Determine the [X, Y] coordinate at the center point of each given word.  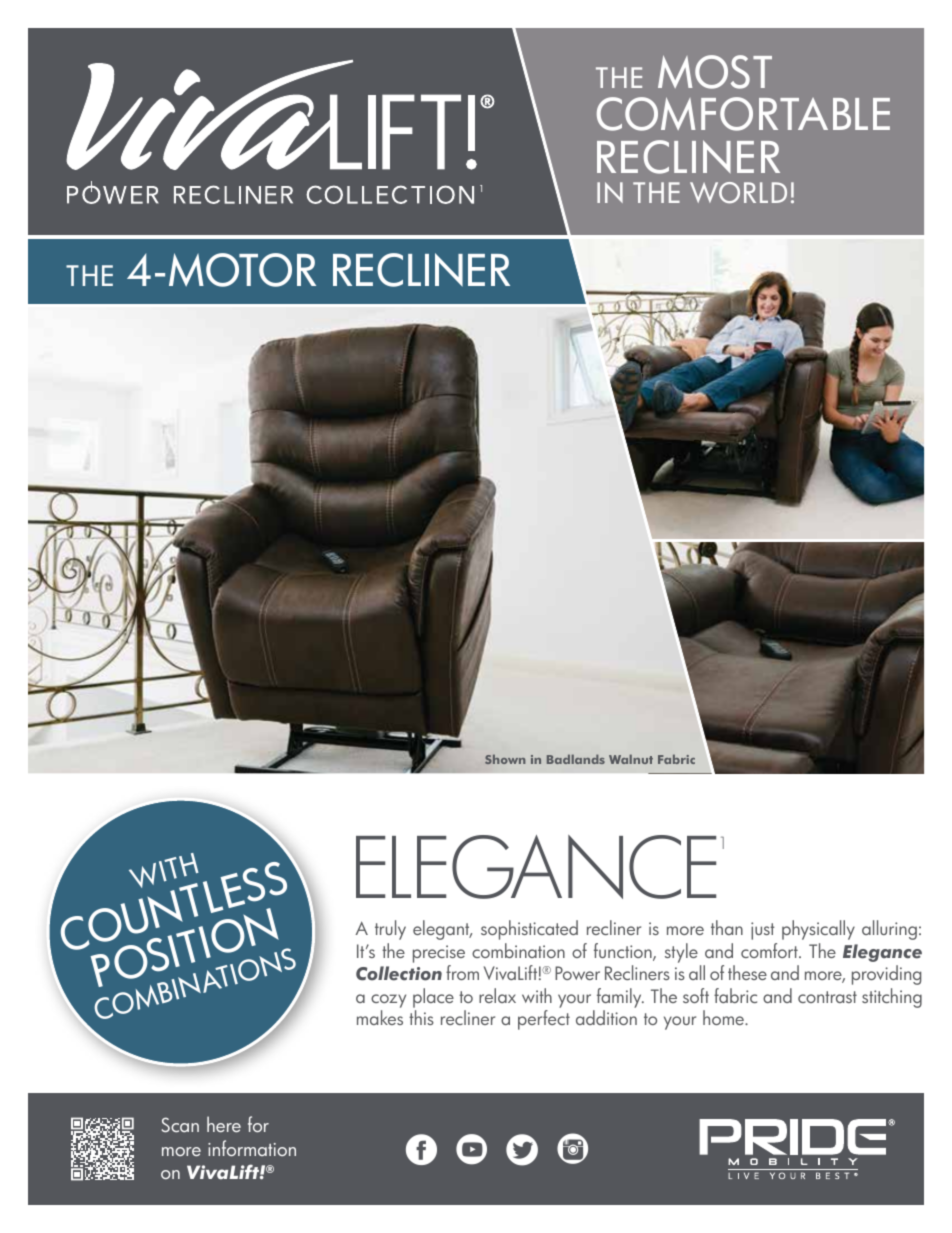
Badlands [576, 759]
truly [390, 930]
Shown [505, 759]
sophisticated [529, 930]
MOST [715, 72]
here [224, 1124]
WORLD [738, 192]
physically [818, 930]
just [763, 931]
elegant [442, 930]
